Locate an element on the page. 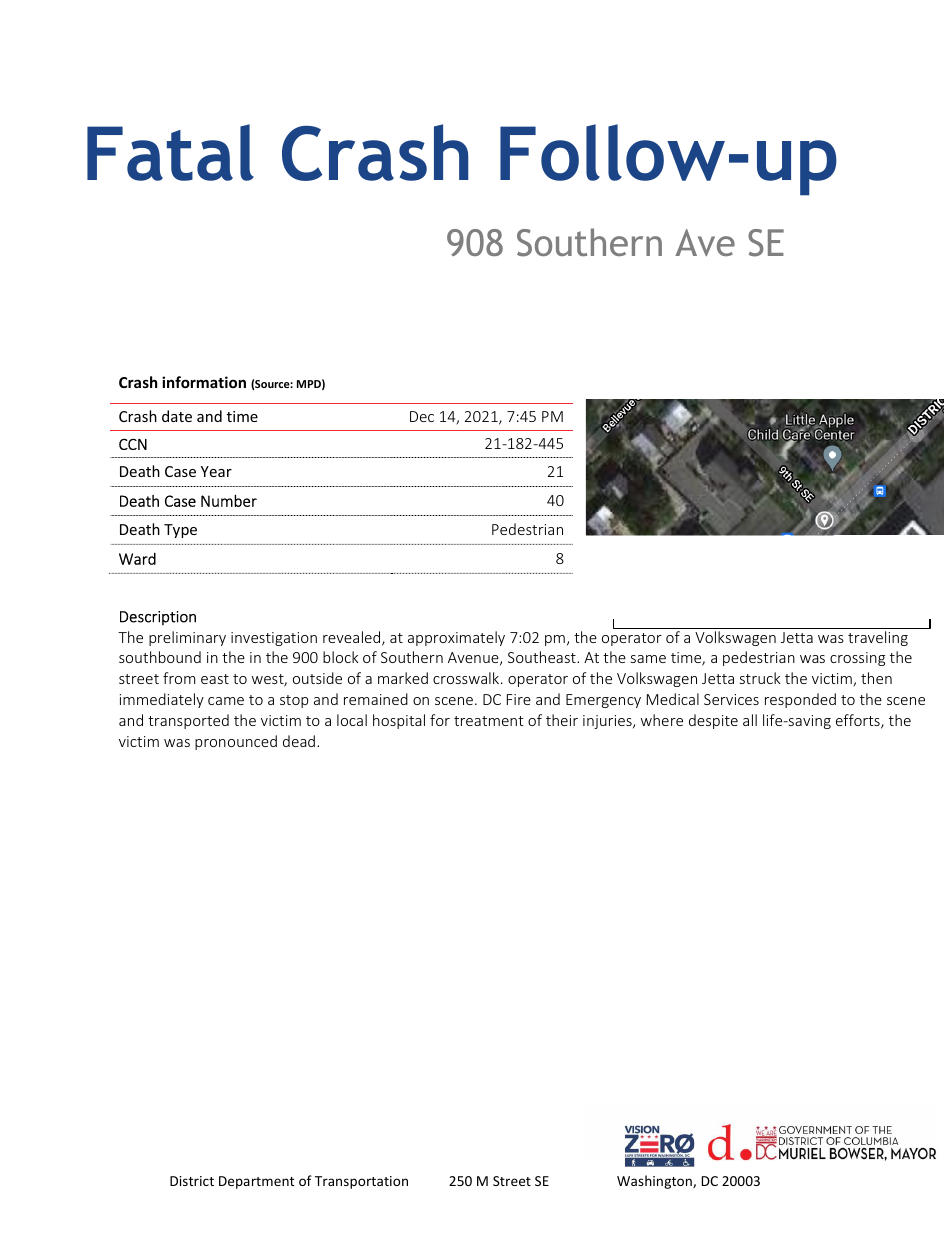  pronounced is located at coordinates (236, 742).
